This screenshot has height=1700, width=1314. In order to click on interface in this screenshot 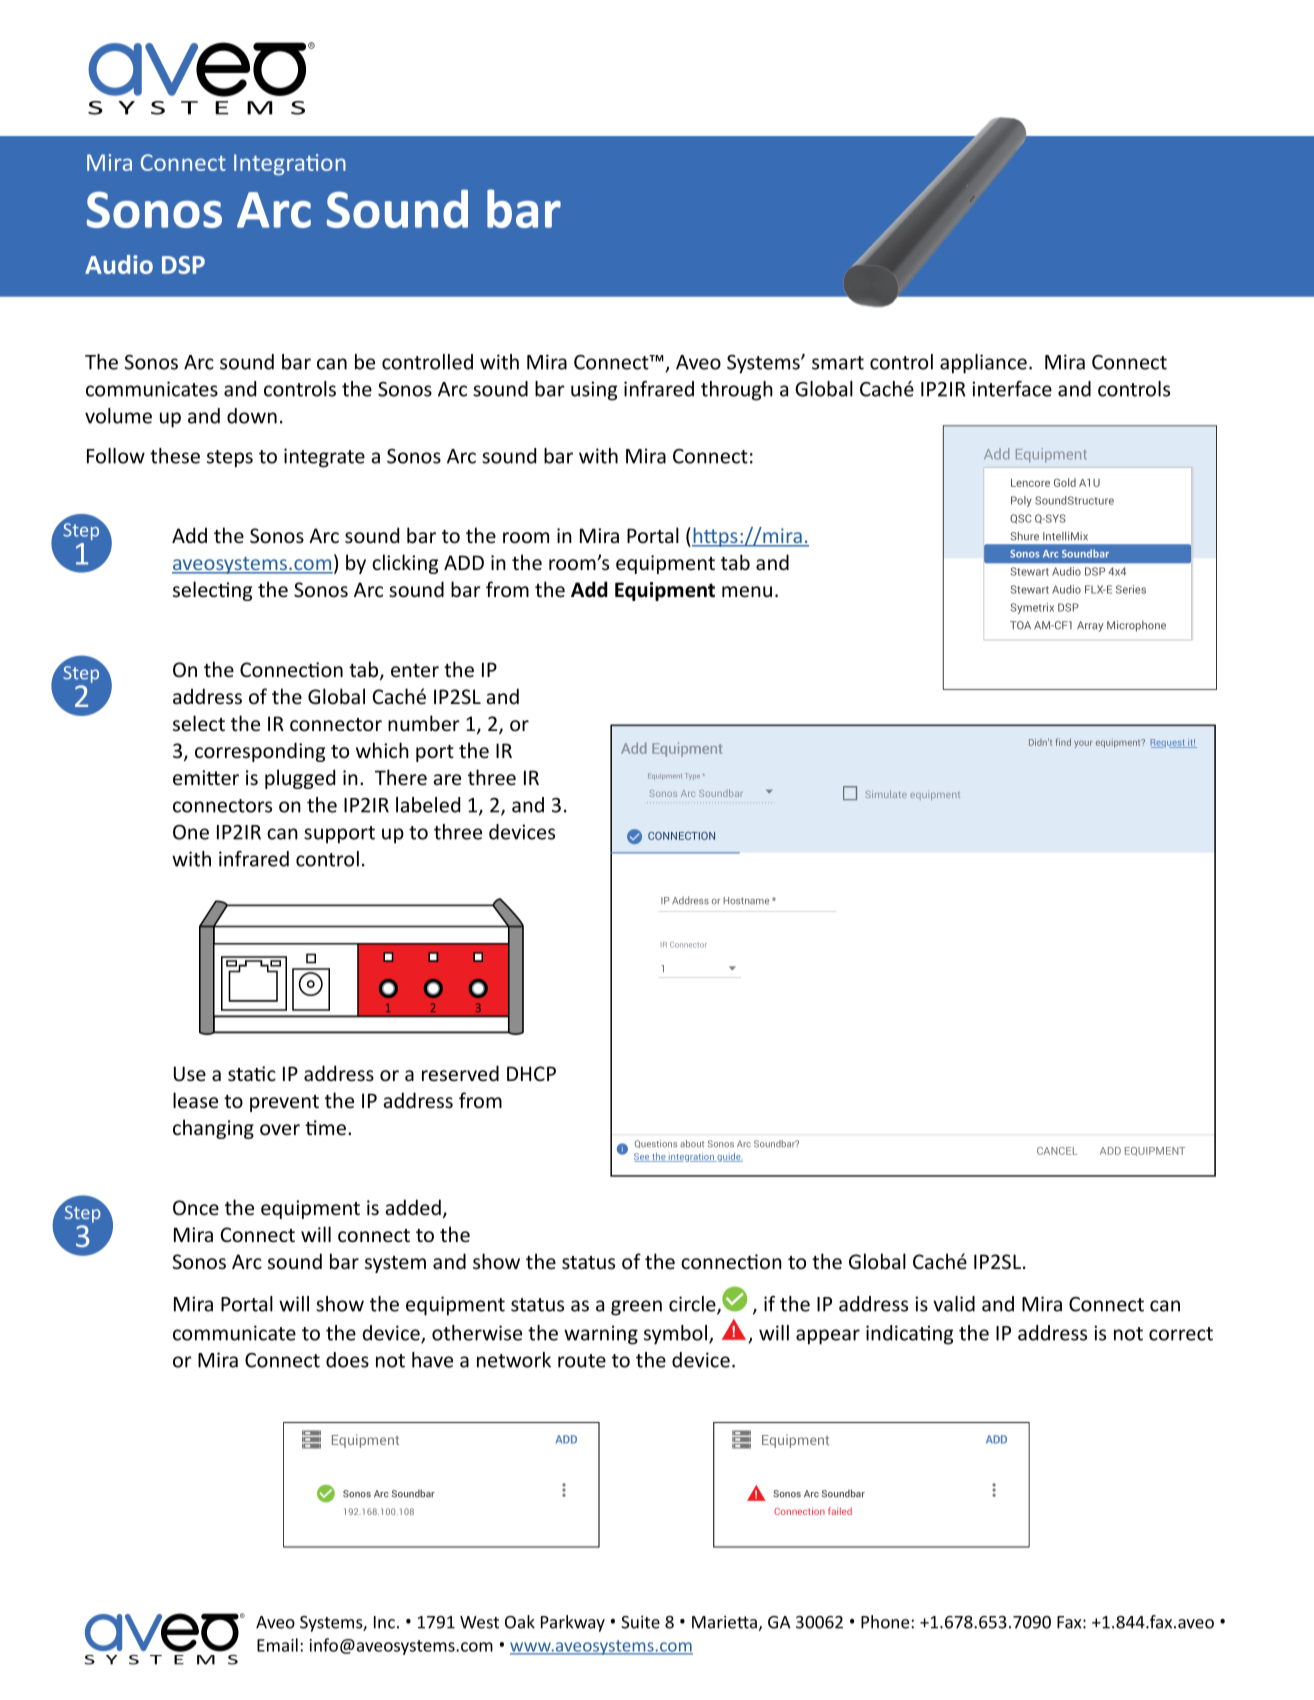, I will do `click(1012, 389)`.
